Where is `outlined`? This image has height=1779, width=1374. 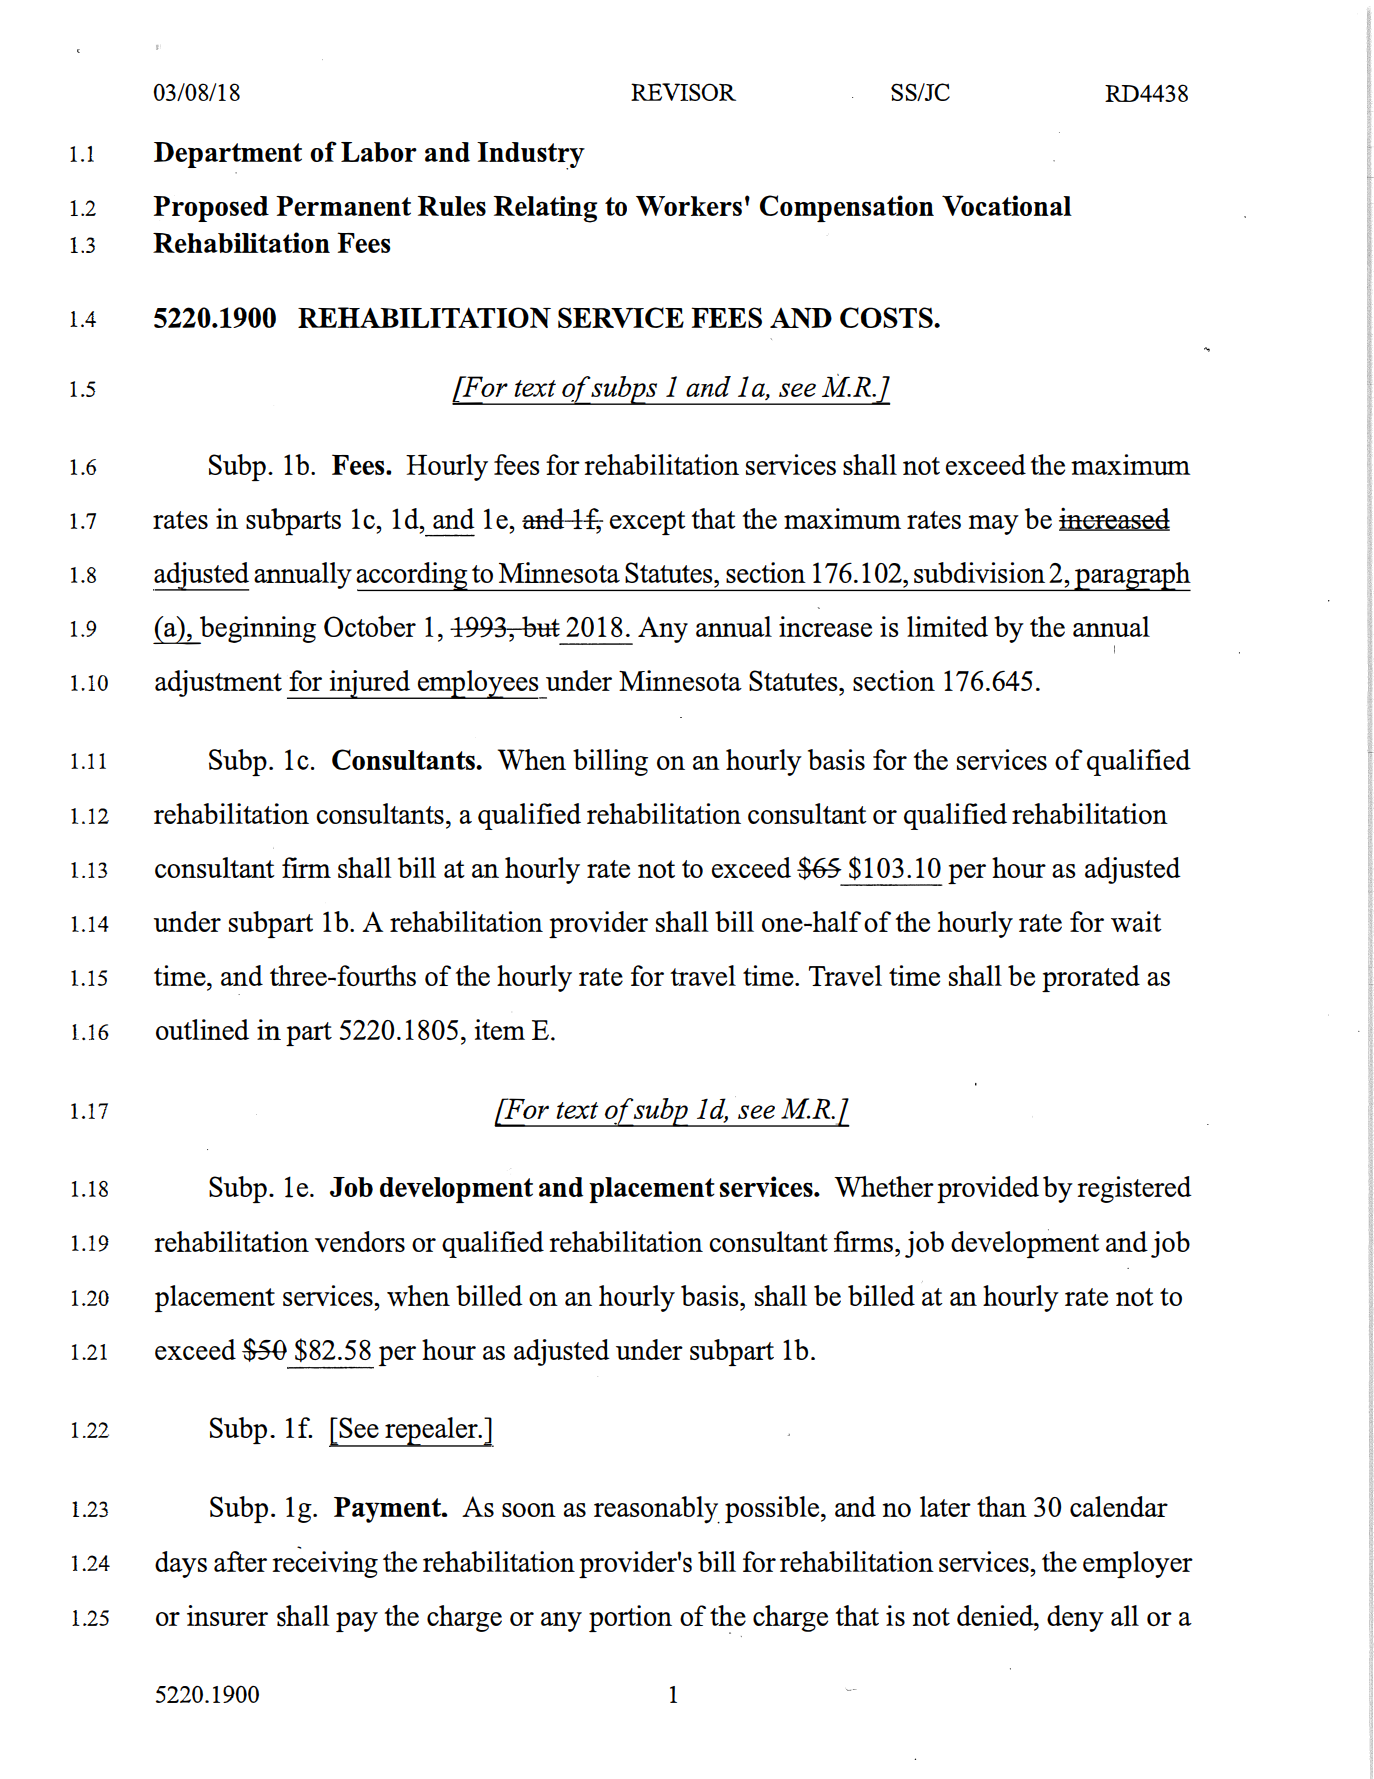
outlined is located at coordinates (202, 1029).
